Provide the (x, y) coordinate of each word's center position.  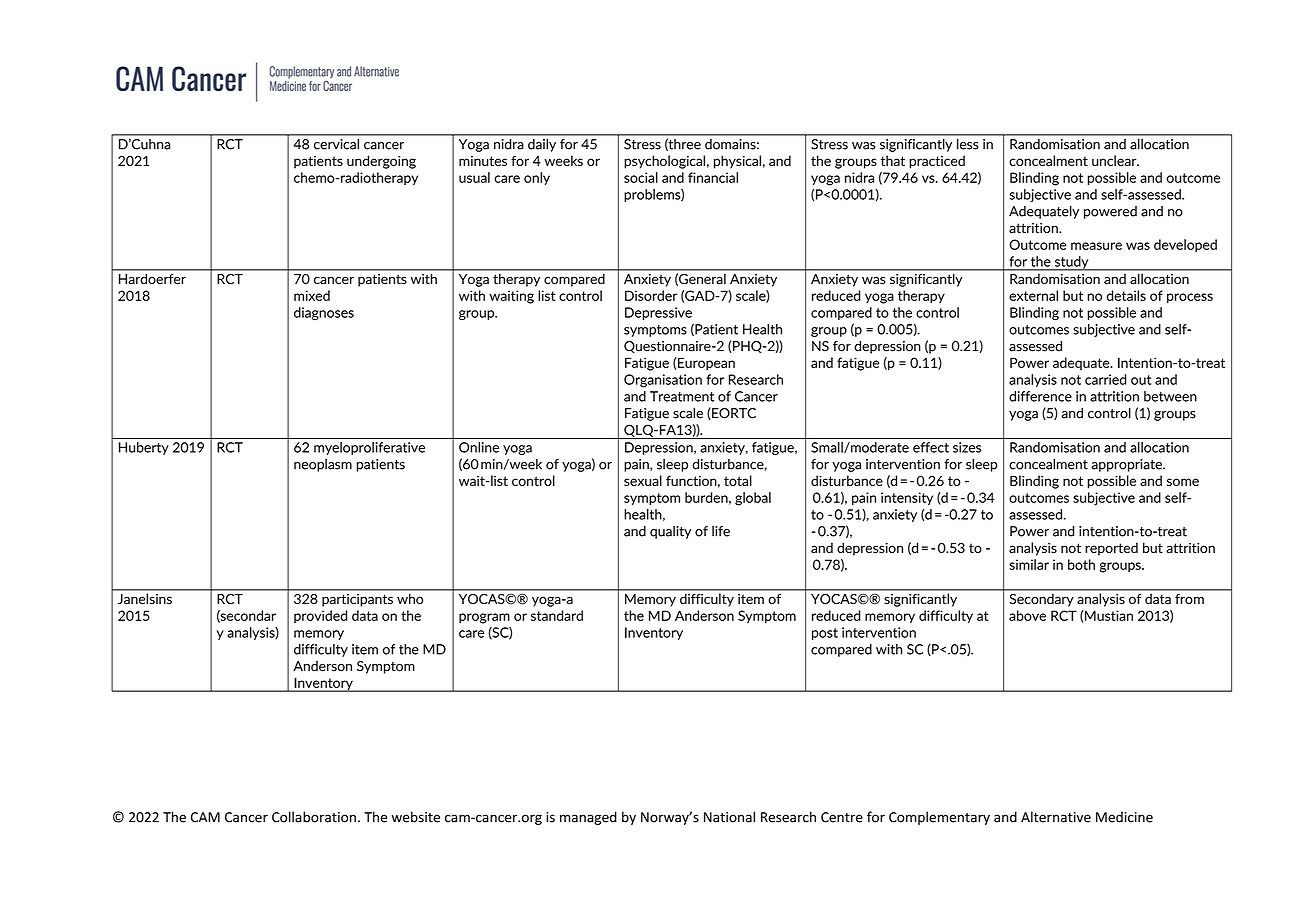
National (729, 817)
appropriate (1127, 465)
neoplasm (323, 465)
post (825, 634)
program (484, 618)
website (415, 817)
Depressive (658, 313)
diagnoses (324, 313)
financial (713, 177)
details (1126, 295)
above (1027, 615)
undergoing (381, 162)
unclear (1115, 160)
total (738, 480)
